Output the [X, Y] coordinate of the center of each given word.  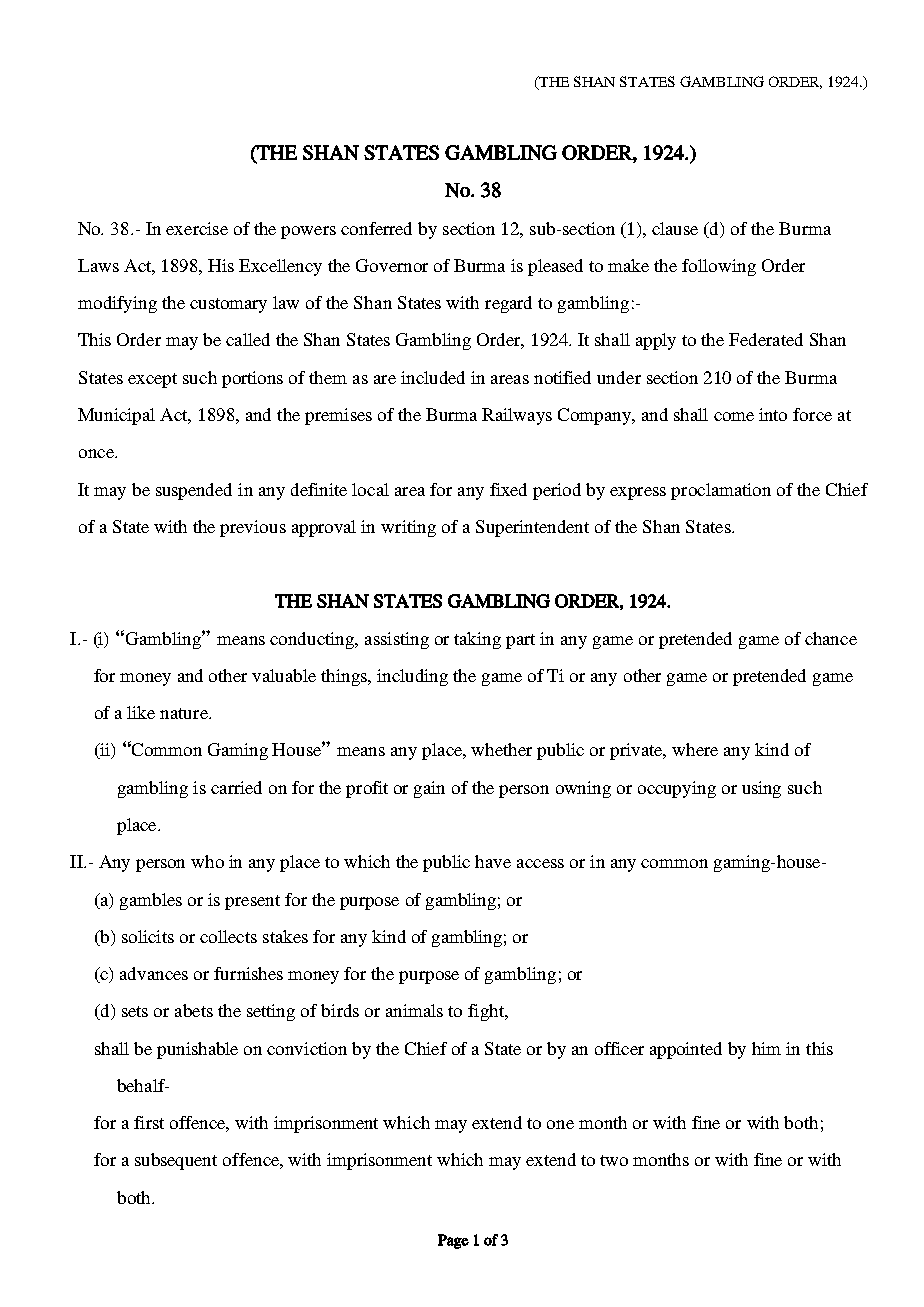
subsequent [176, 1161]
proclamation [721, 491]
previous [253, 528]
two [614, 1160]
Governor [392, 265]
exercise [197, 228]
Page [453, 1241]
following [719, 267]
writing [408, 528]
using [761, 789]
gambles [151, 901]
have [493, 861]
